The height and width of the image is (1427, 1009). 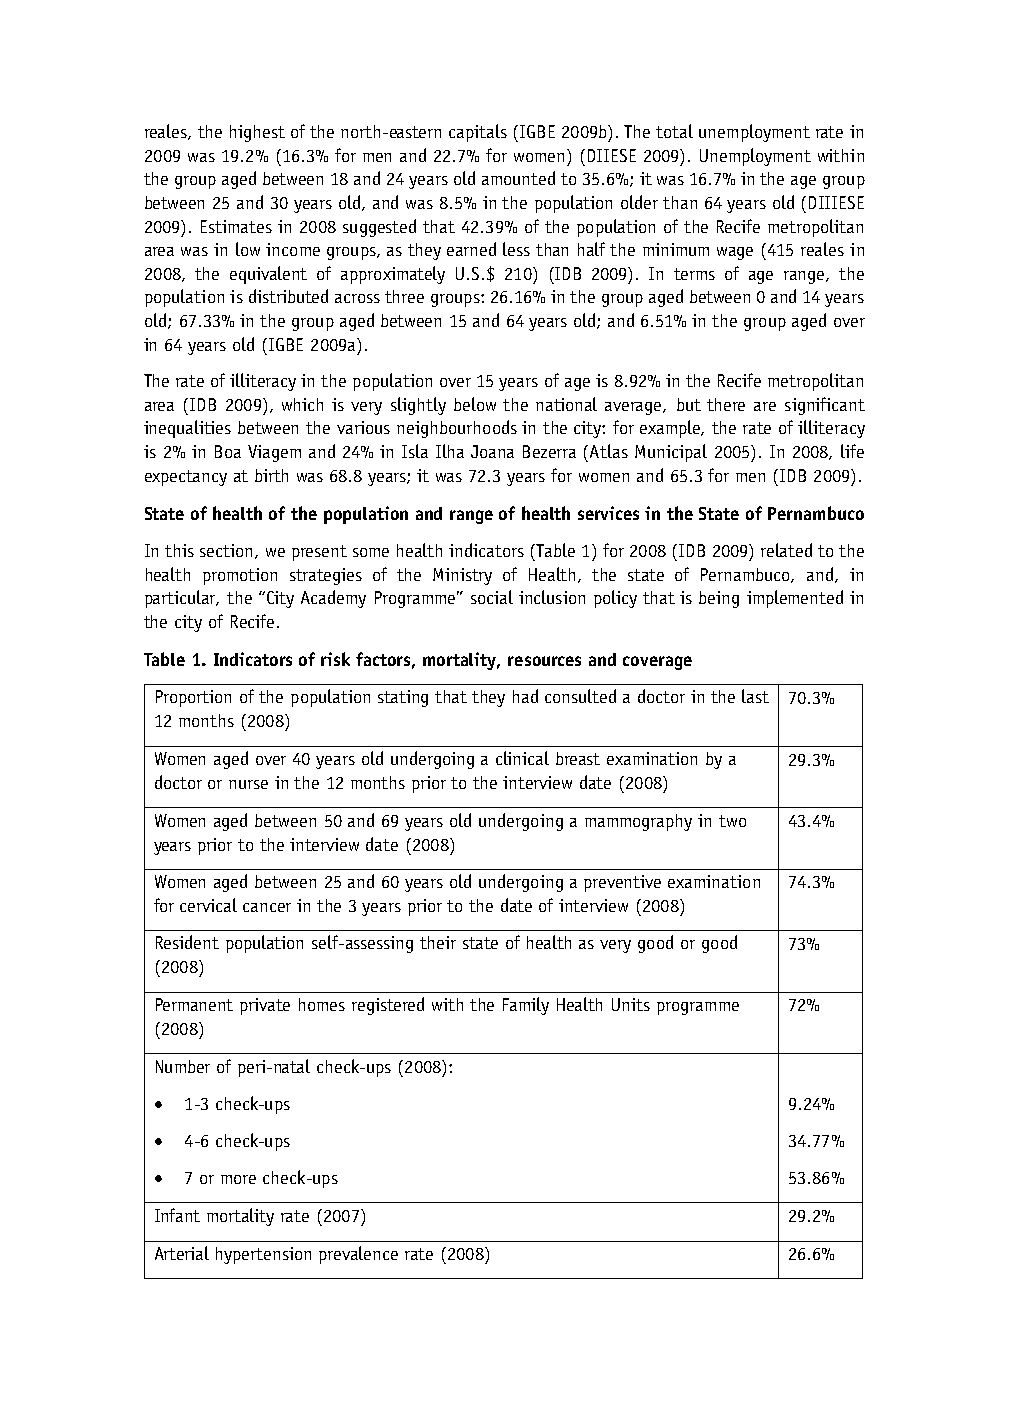 I want to click on below, so click(x=475, y=404).
